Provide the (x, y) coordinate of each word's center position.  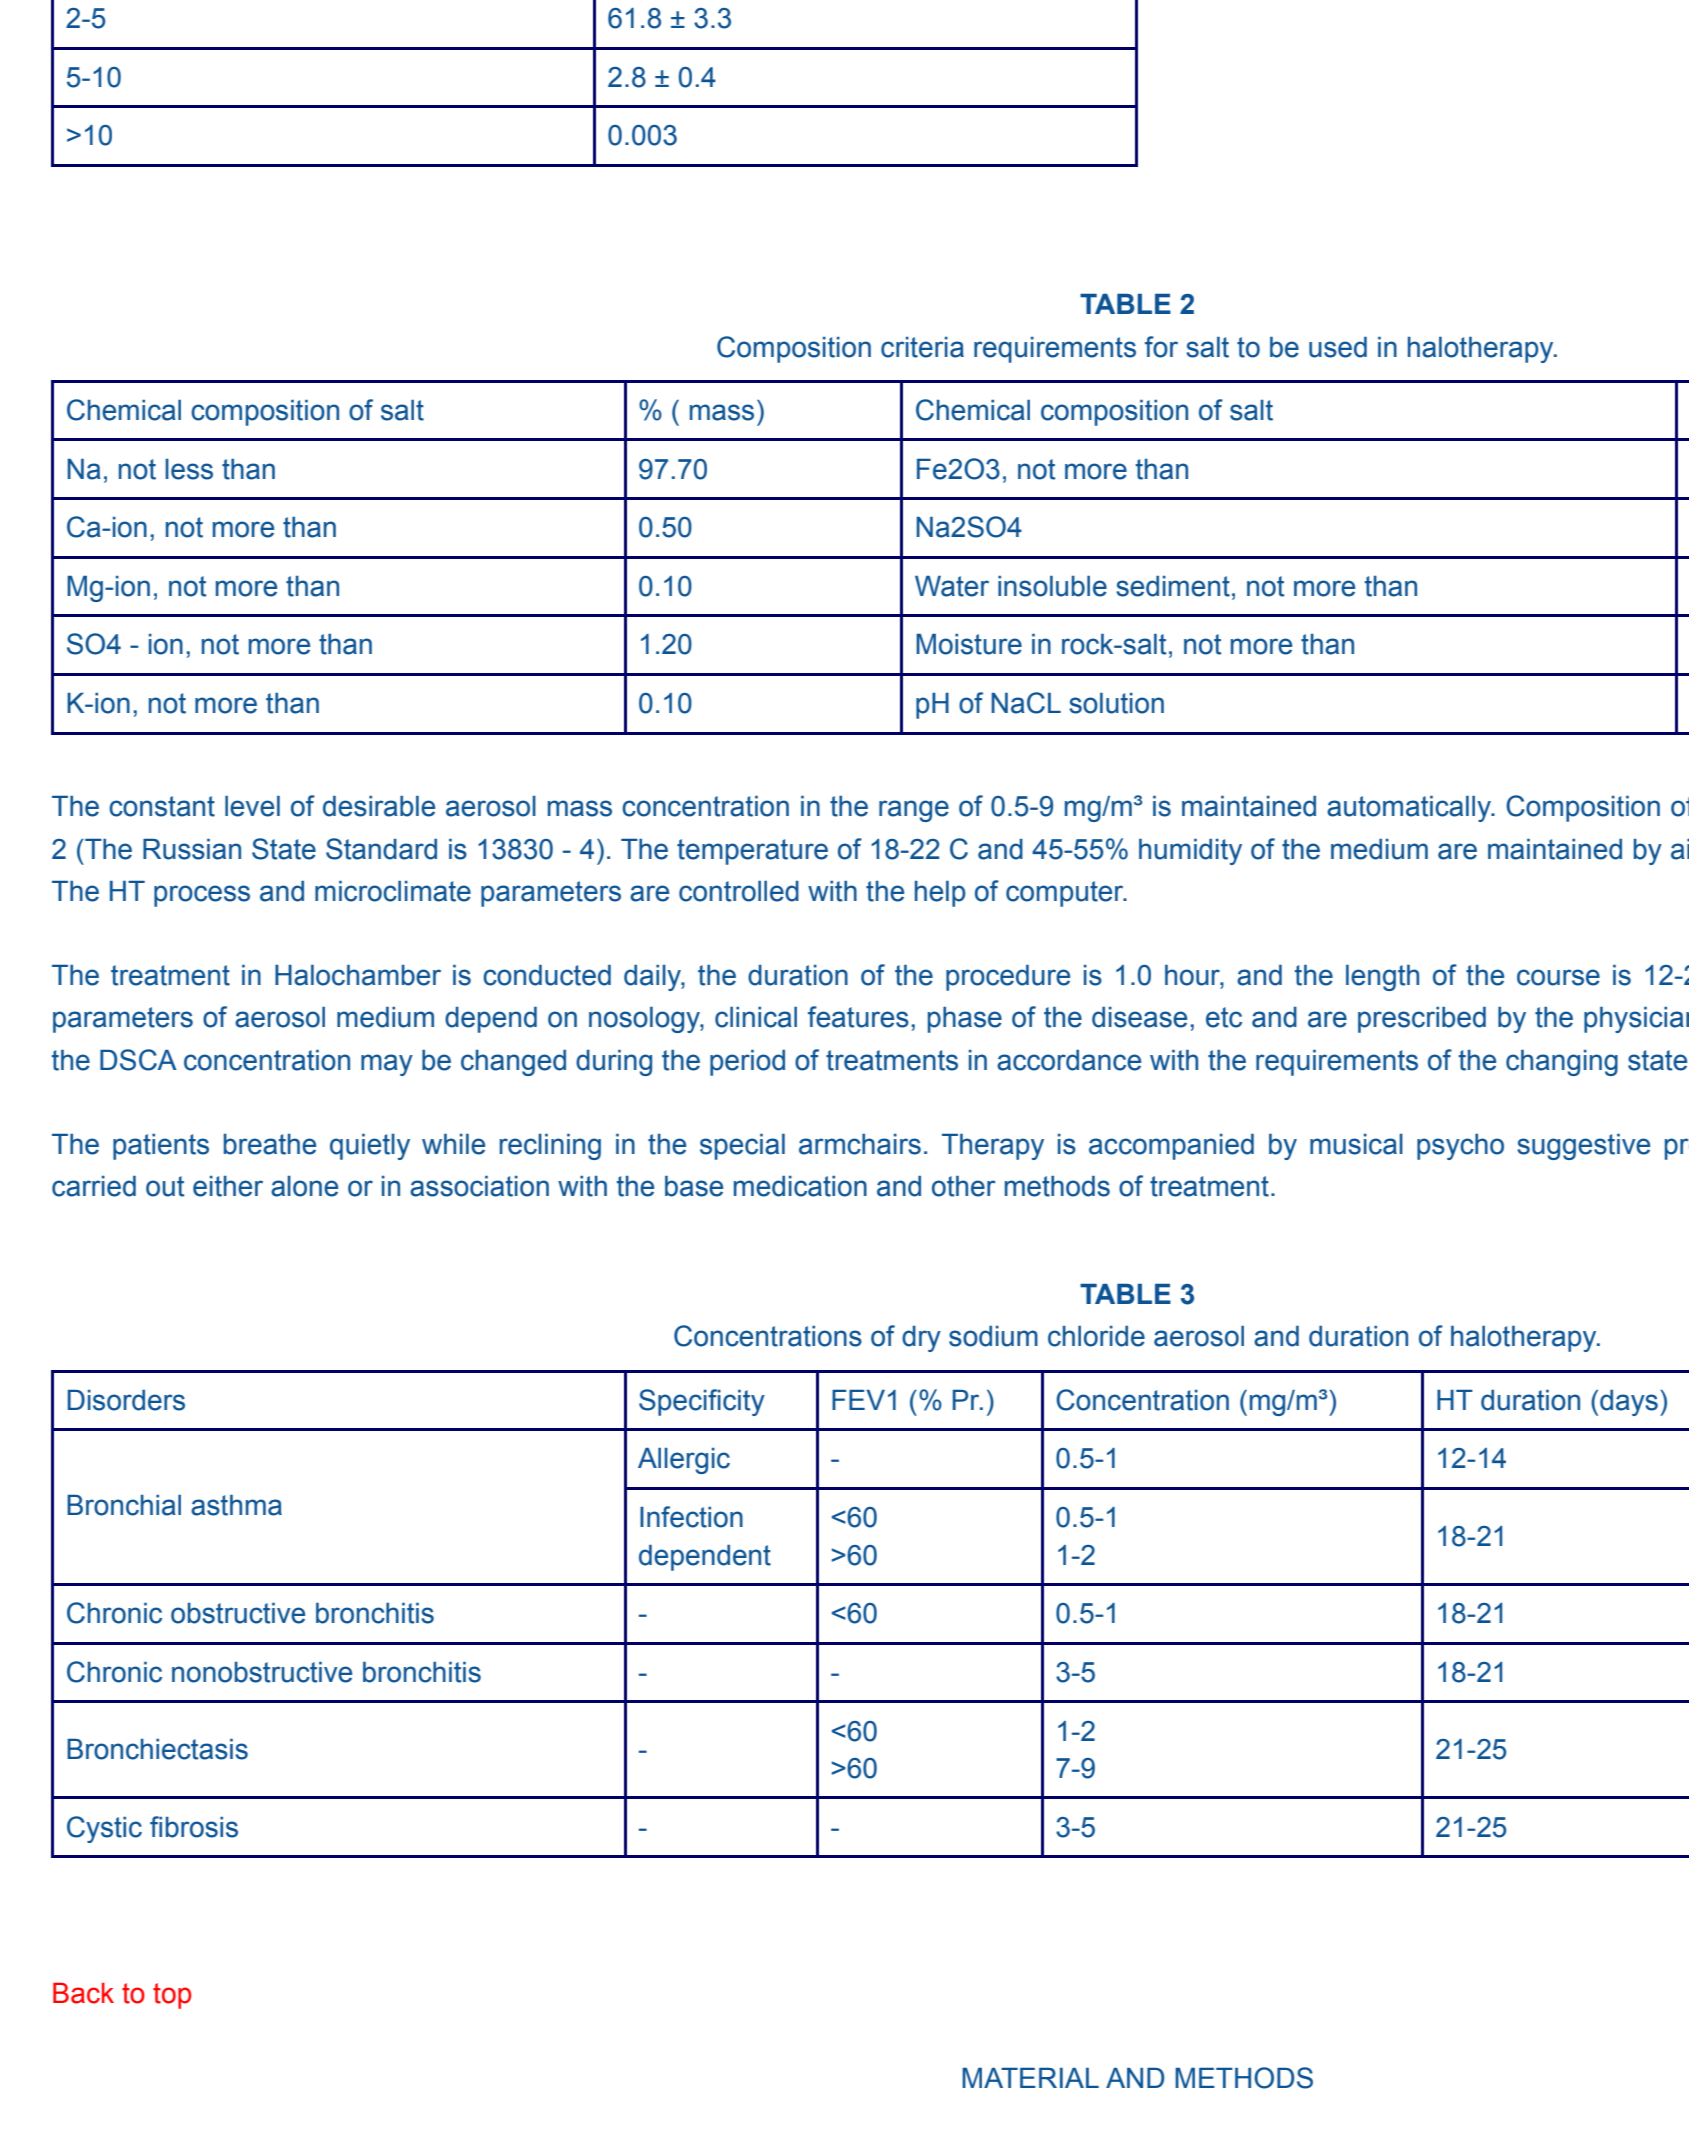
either (228, 1186)
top (172, 1996)
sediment (1173, 586)
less (189, 469)
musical (1356, 1144)
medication (800, 1186)
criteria (922, 347)
